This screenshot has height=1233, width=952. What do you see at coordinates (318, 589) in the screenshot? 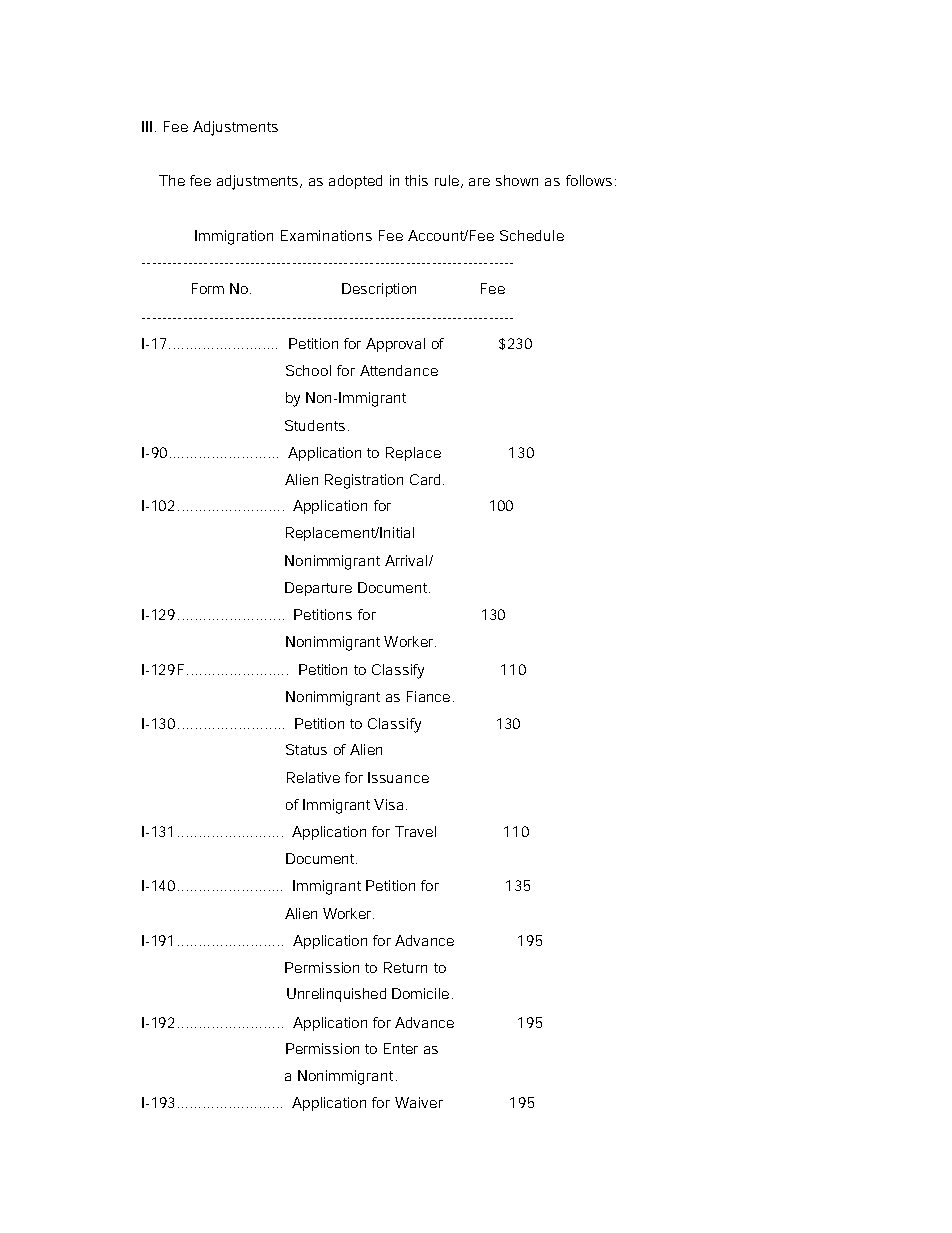
I see `Departure` at bounding box center [318, 589].
